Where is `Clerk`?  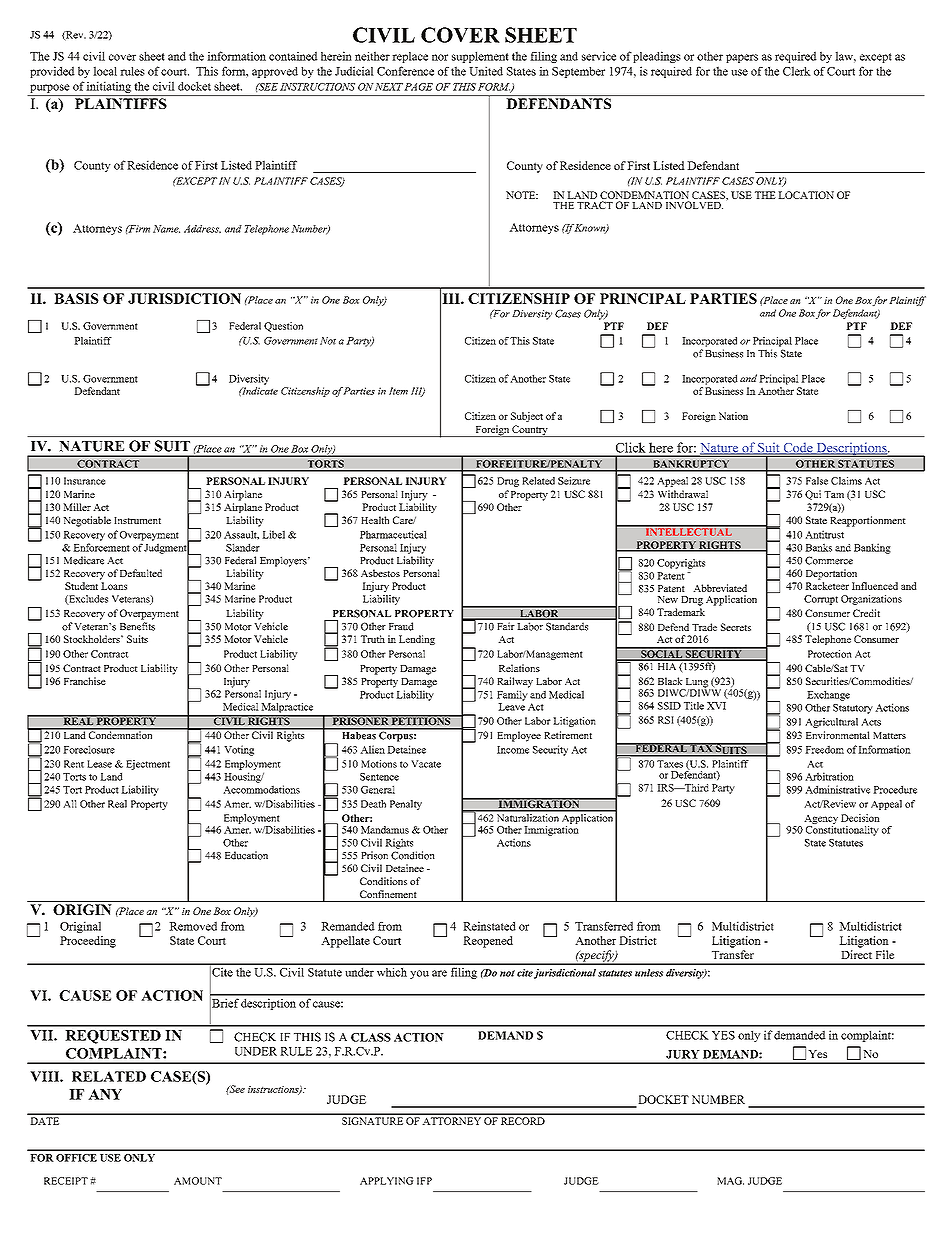 Clerk is located at coordinates (797, 71).
